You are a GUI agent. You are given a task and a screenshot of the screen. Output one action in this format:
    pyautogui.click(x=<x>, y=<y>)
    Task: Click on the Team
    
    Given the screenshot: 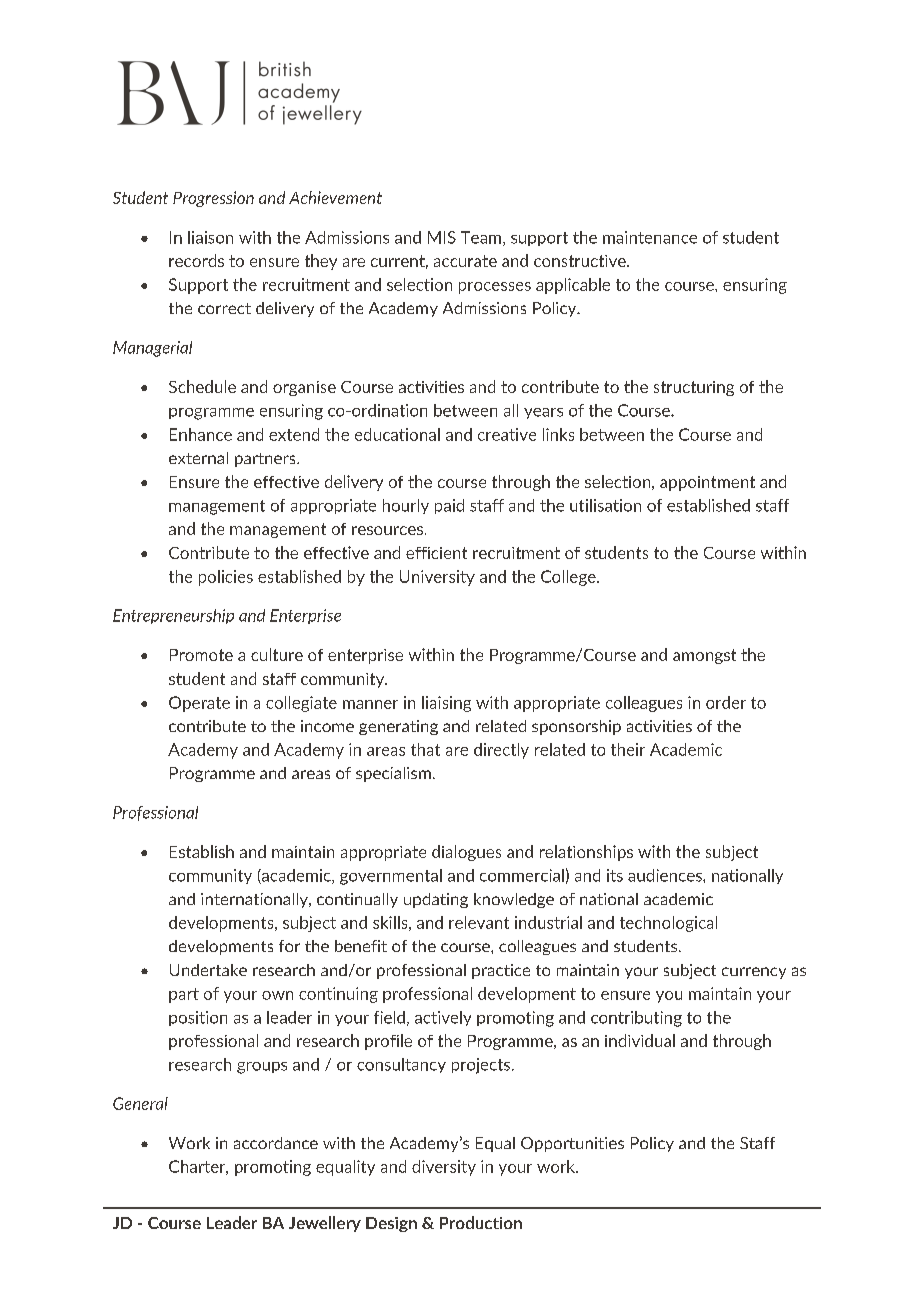 What is the action you would take?
    pyautogui.click(x=482, y=238)
